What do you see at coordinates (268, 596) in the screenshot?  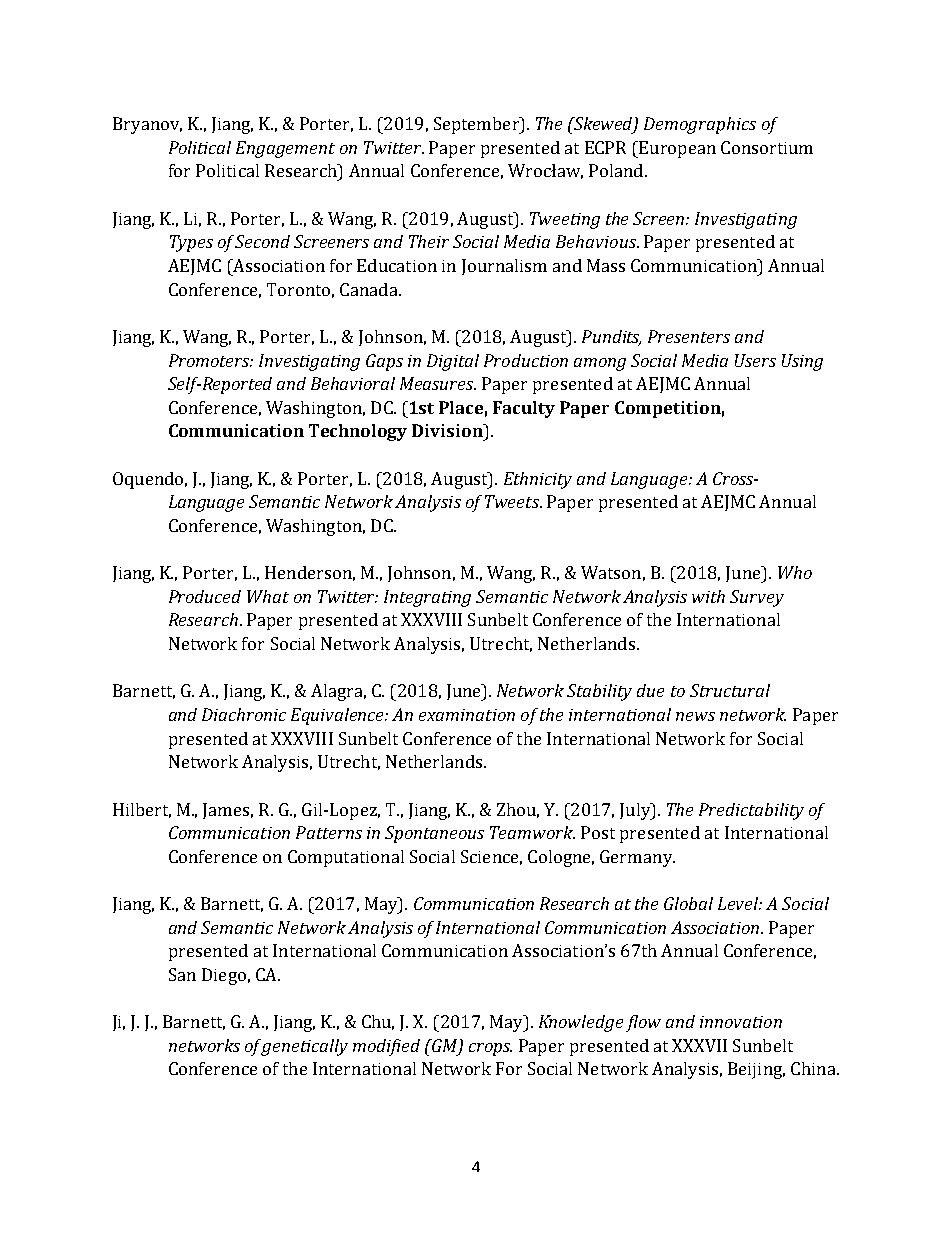 I see `What` at bounding box center [268, 596].
